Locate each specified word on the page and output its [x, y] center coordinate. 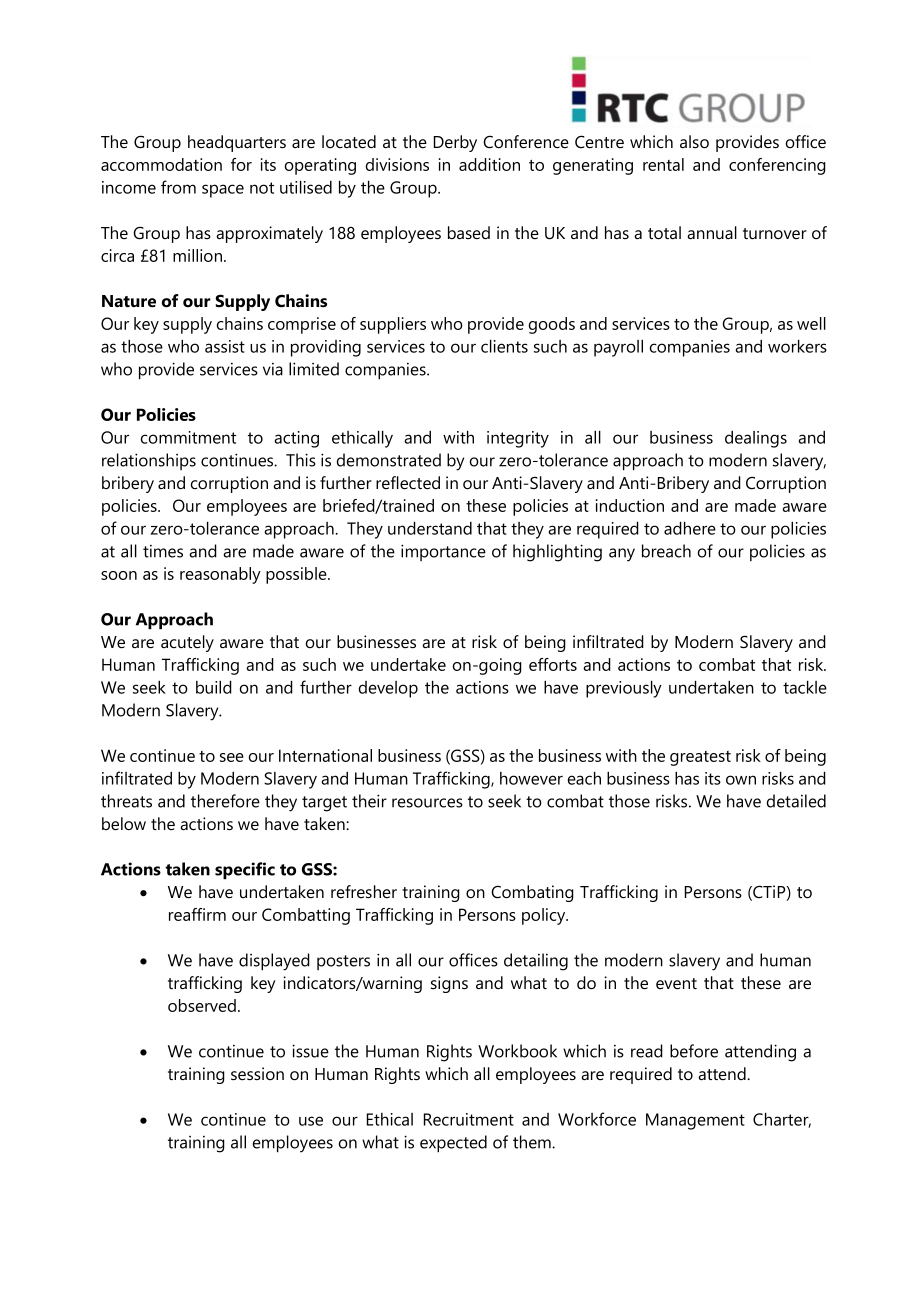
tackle [805, 687]
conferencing [777, 166]
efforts [553, 664]
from [178, 187]
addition [489, 164]
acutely [187, 643]
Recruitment [469, 1119]
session [257, 1073]
